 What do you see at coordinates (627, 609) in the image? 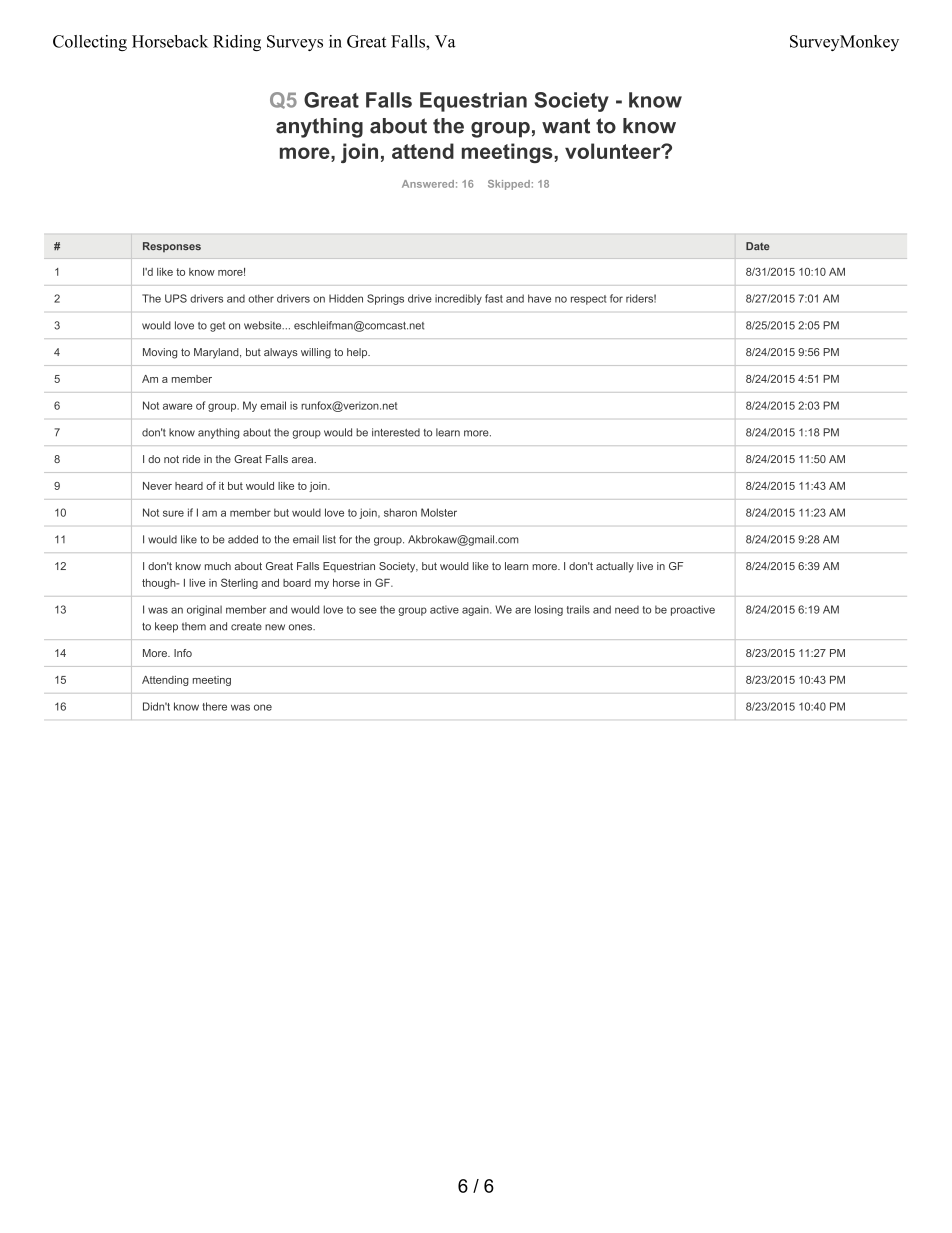
I see `need` at bounding box center [627, 609].
